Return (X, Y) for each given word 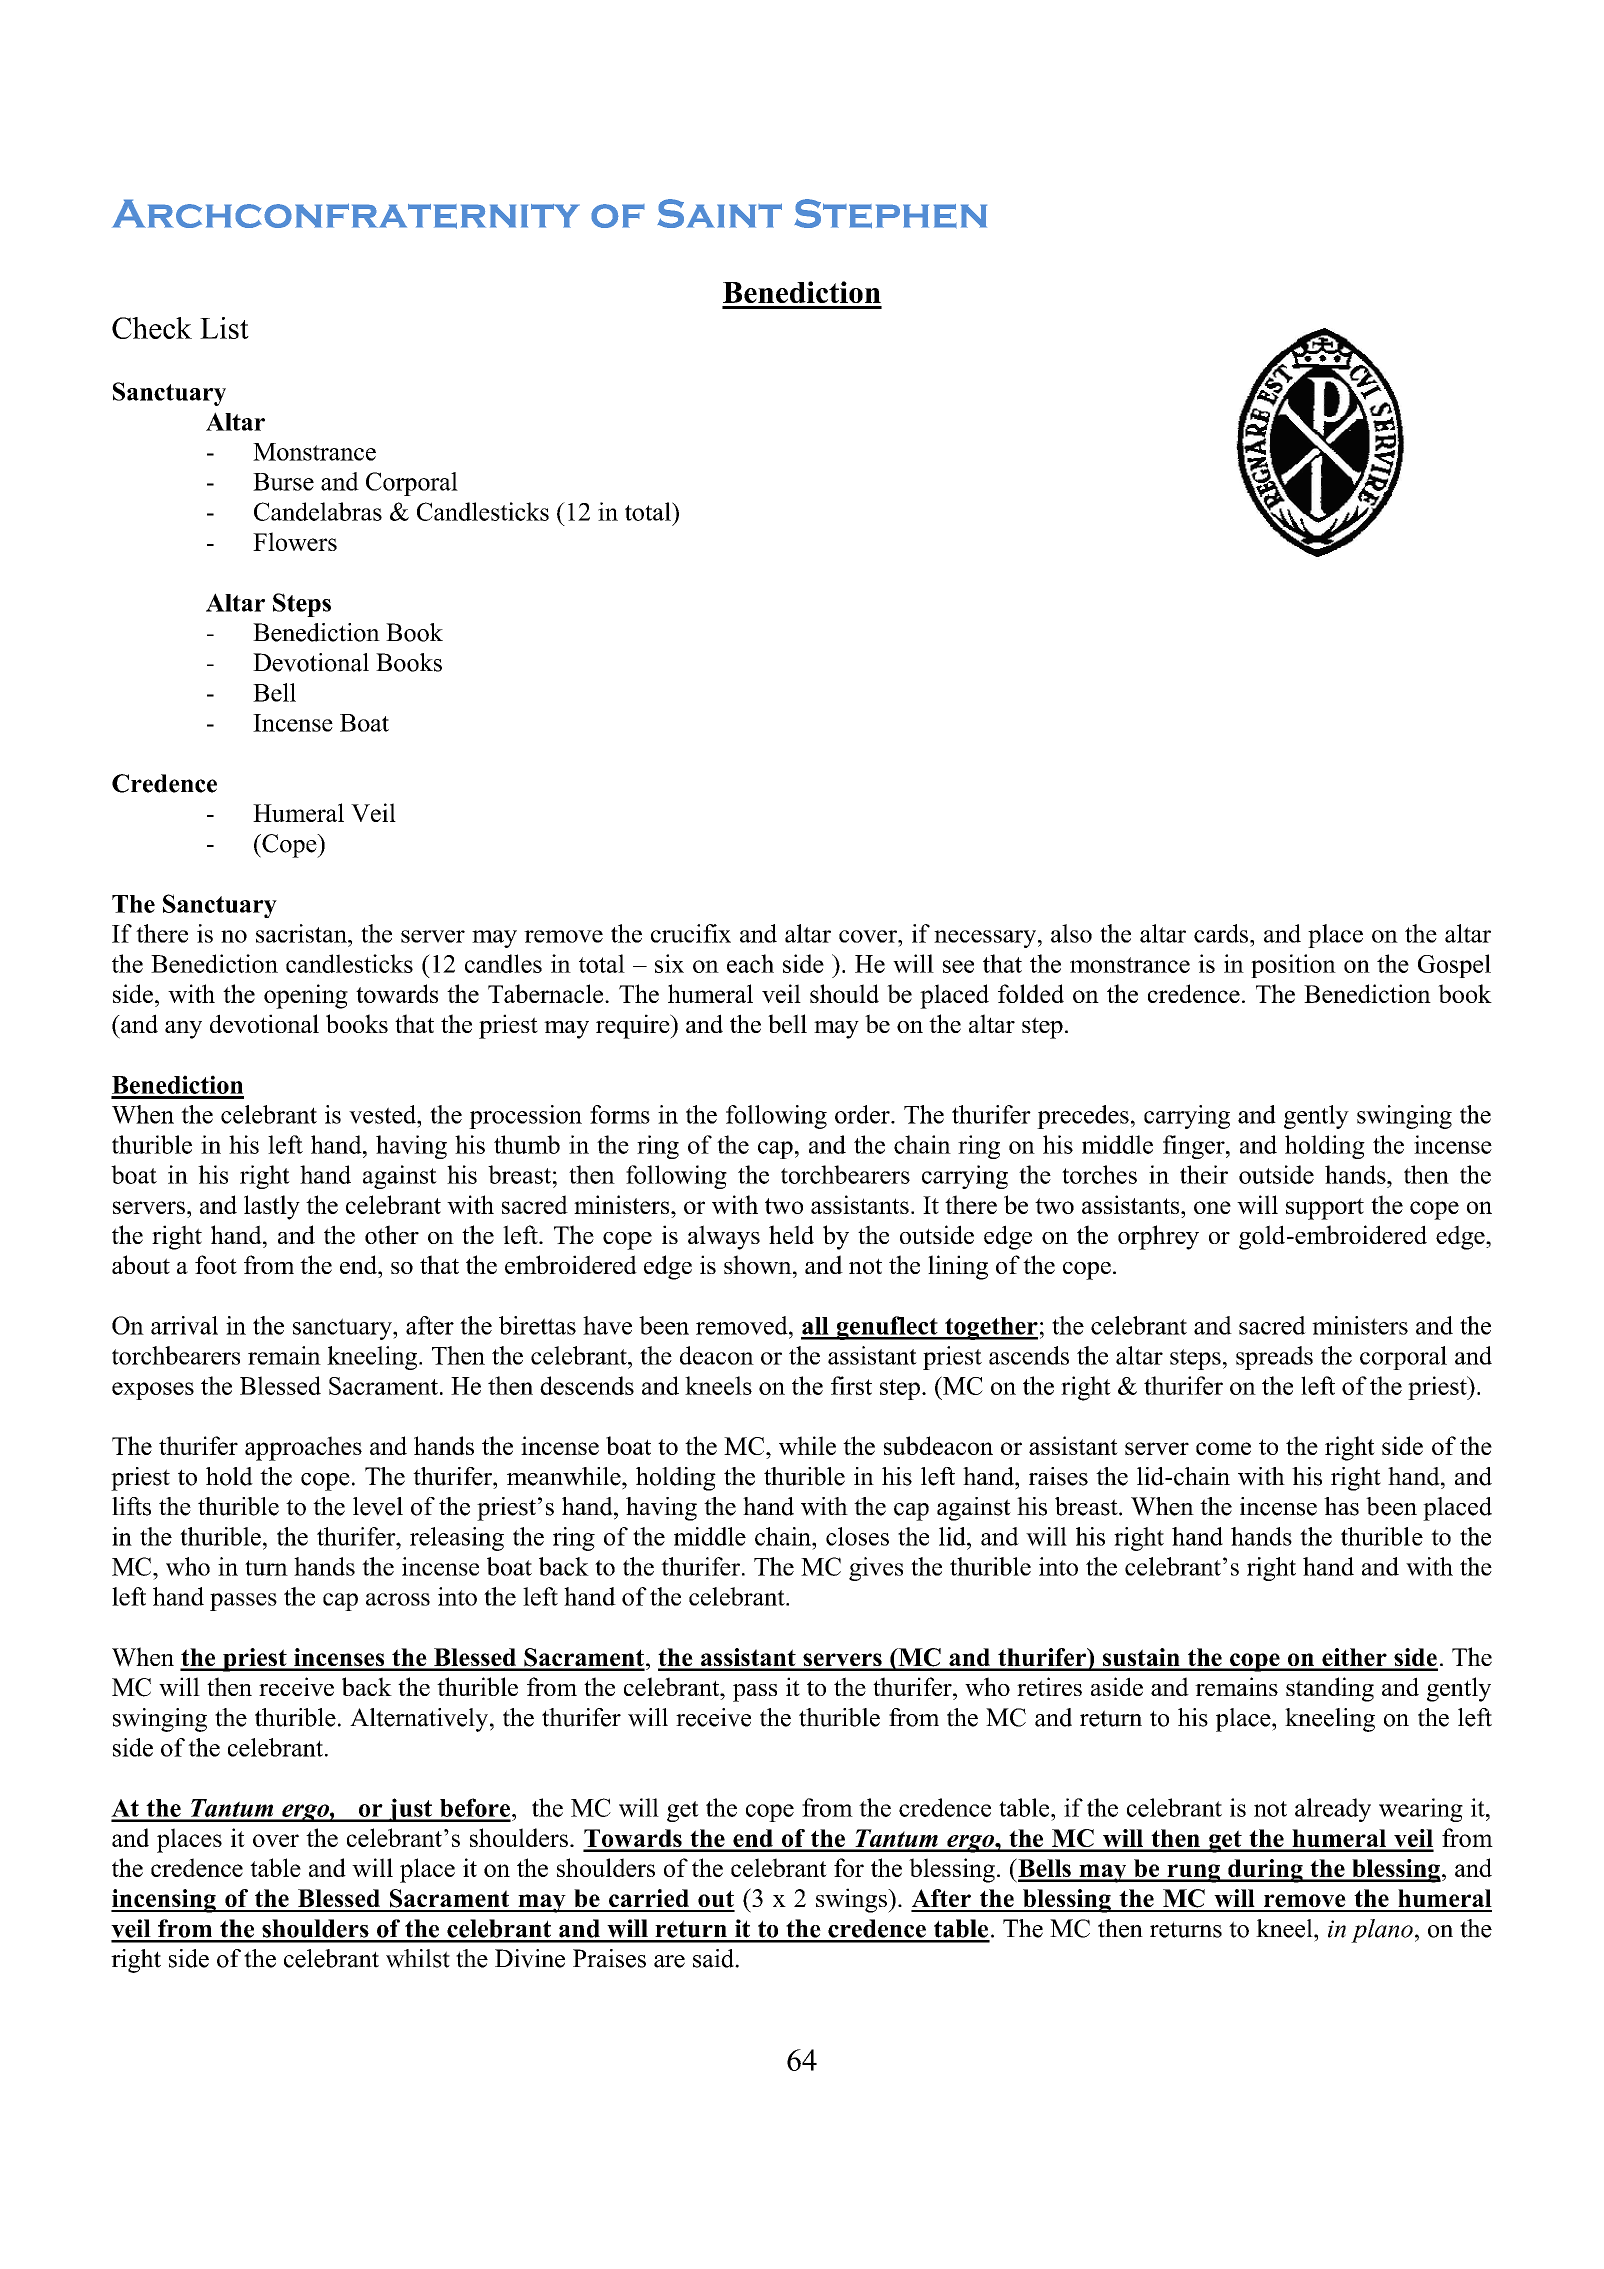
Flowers (295, 541)
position (1293, 966)
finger (1195, 1147)
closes (857, 1536)
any (183, 1030)
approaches (303, 1448)
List (224, 328)
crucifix (691, 933)
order (863, 1114)
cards (1222, 933)
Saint (719, 213)
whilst (418, 1958)
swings (852, 1900)
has (1341, 1506)
